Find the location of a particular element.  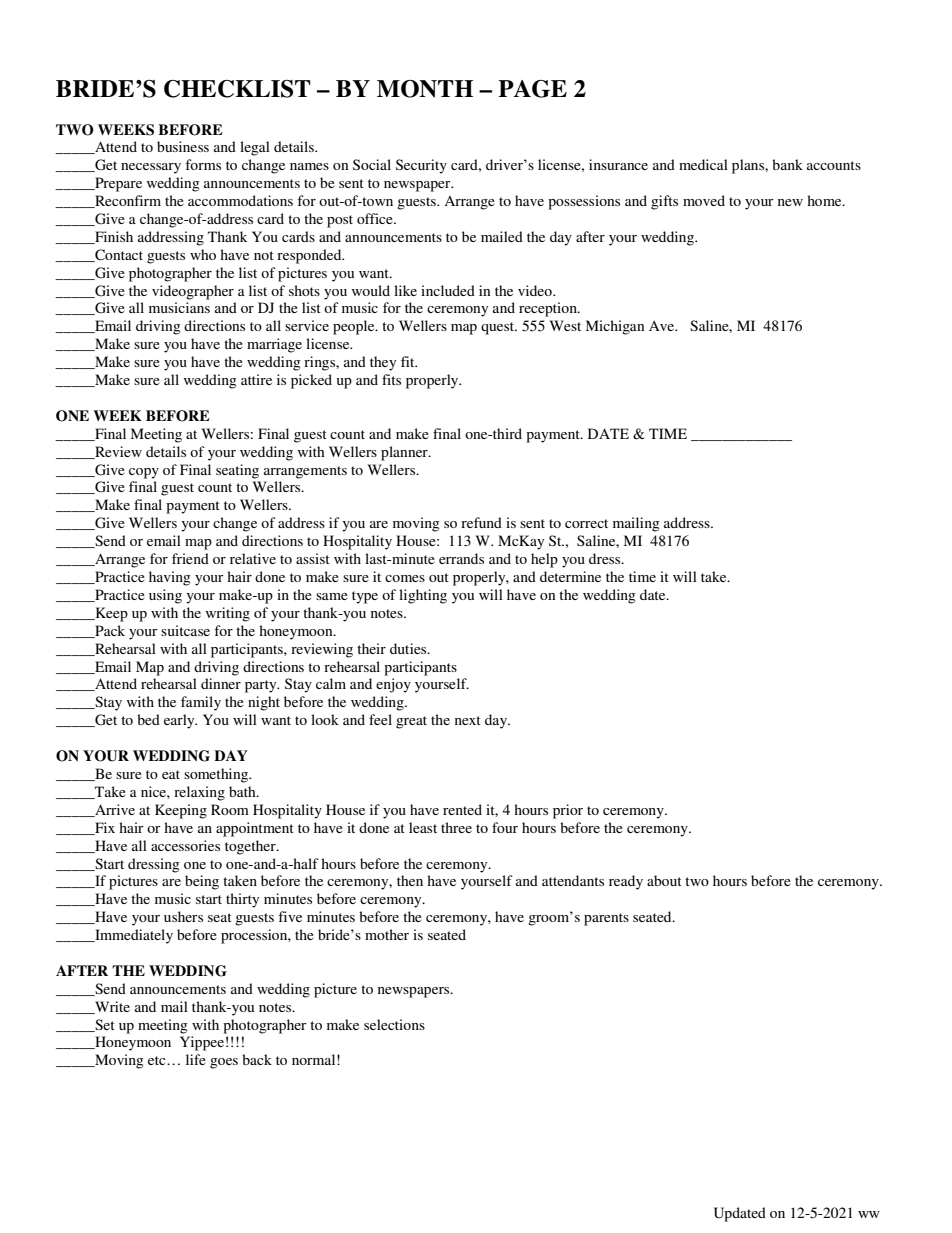

medical is located at coordinates (703, 164).
